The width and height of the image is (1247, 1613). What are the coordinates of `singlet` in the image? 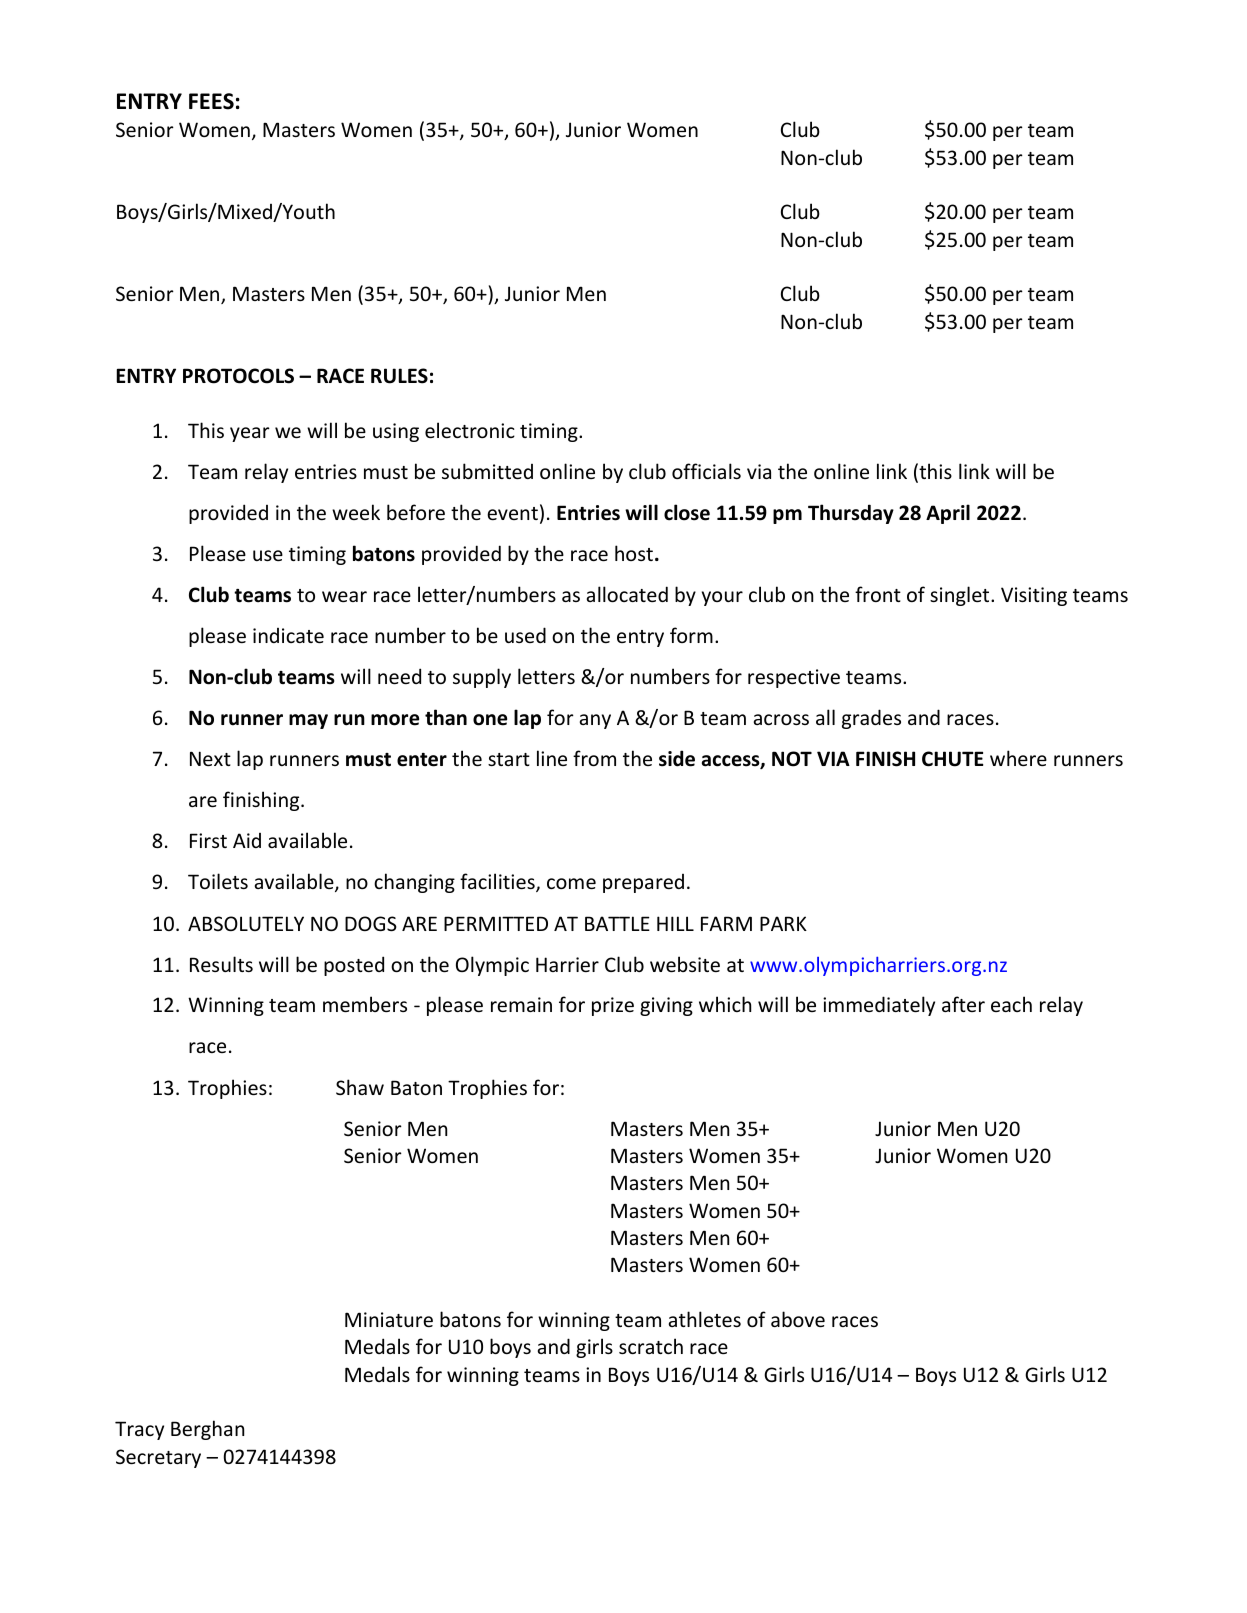 It's located at (961, 596).
